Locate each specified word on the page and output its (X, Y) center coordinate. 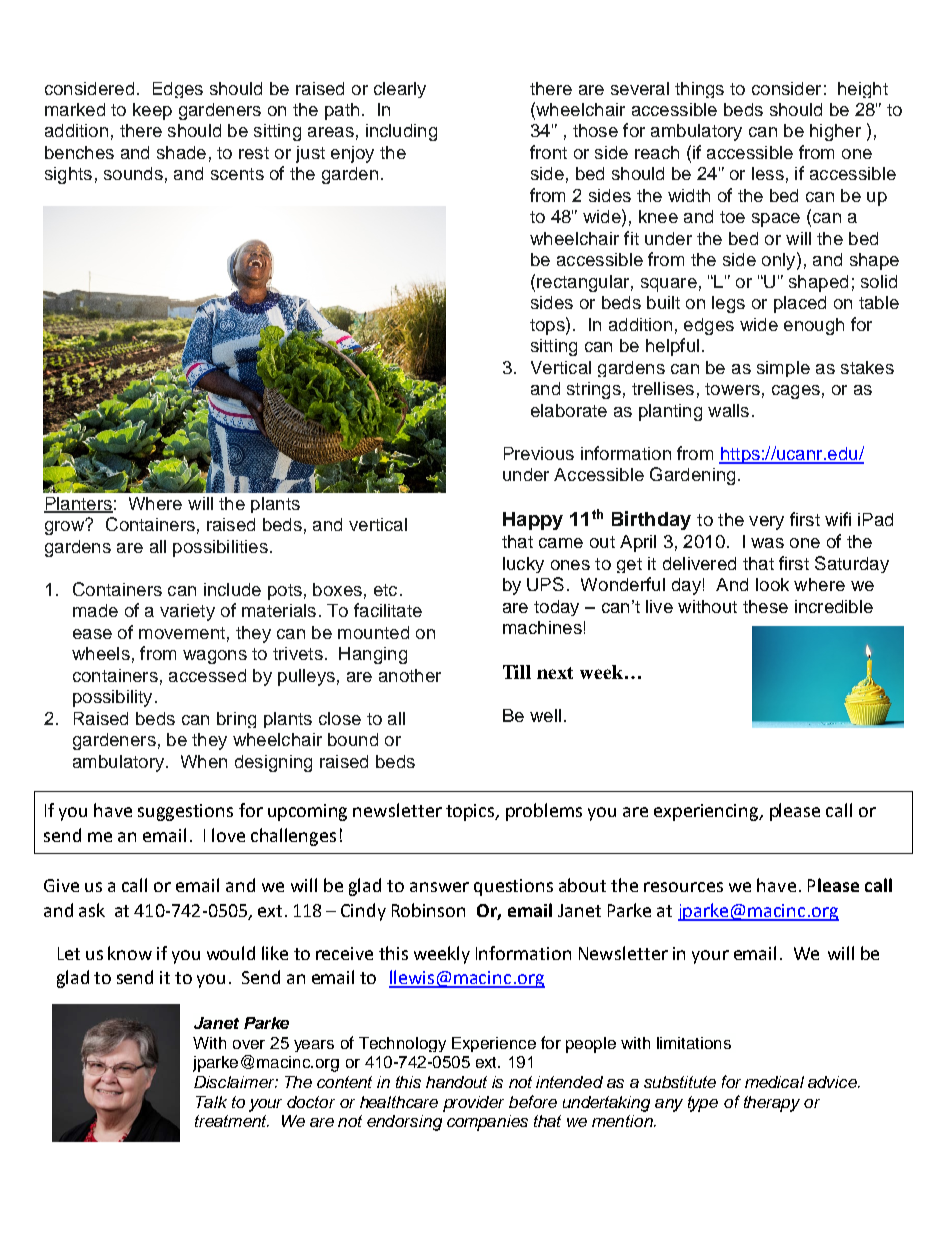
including (401, 132)
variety (187, 612)
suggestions (185, 812)
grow (65, 527)
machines (542, 627)
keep (152, 111)
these (765, 606)
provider (473, 1104)
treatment (232, 1121)
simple (783, 369)
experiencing (707, 812)
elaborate (569, 410)
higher (835, 132)
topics (471, 812)
